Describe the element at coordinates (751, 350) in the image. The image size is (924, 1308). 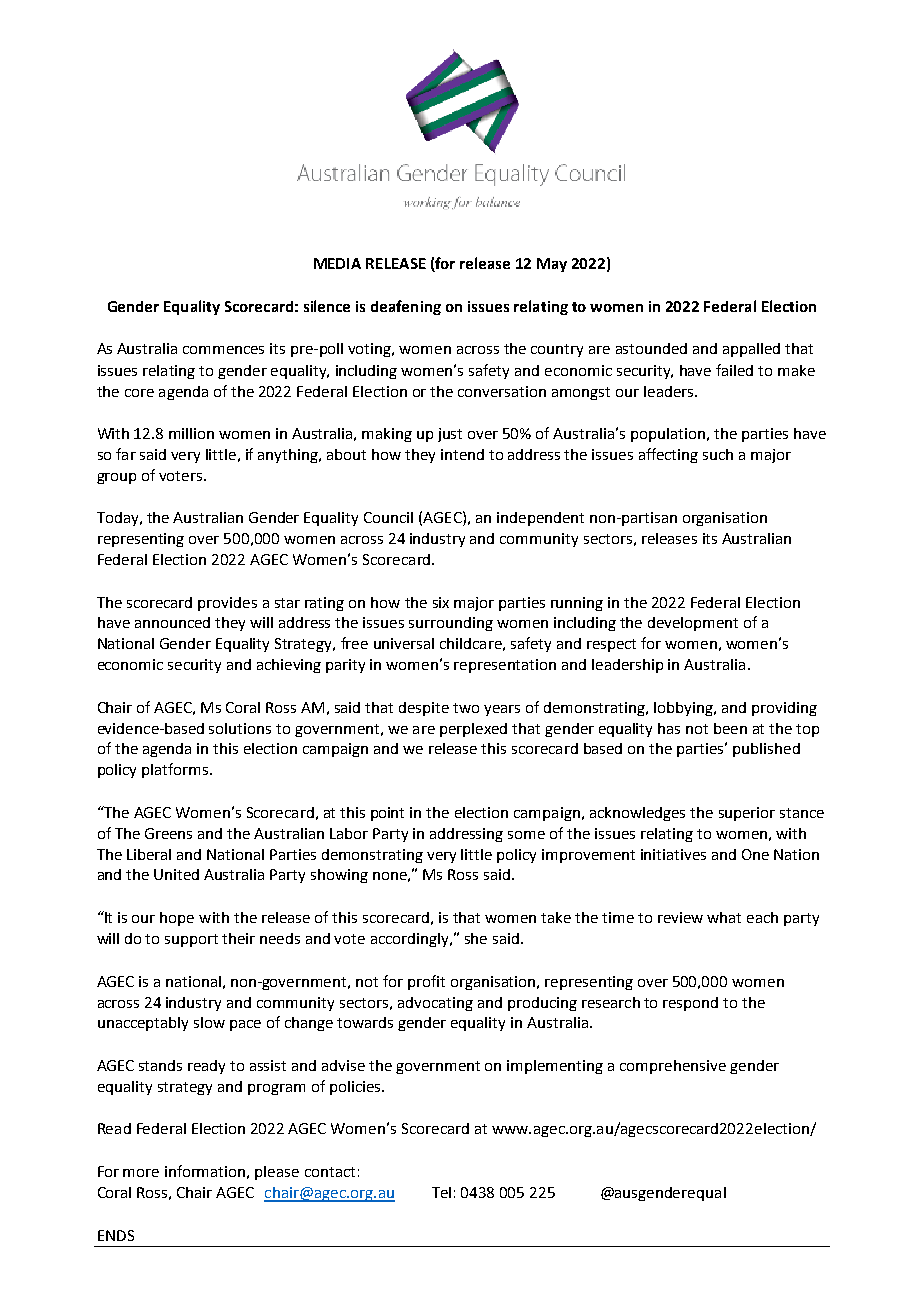
I see `appalled` at that location.
